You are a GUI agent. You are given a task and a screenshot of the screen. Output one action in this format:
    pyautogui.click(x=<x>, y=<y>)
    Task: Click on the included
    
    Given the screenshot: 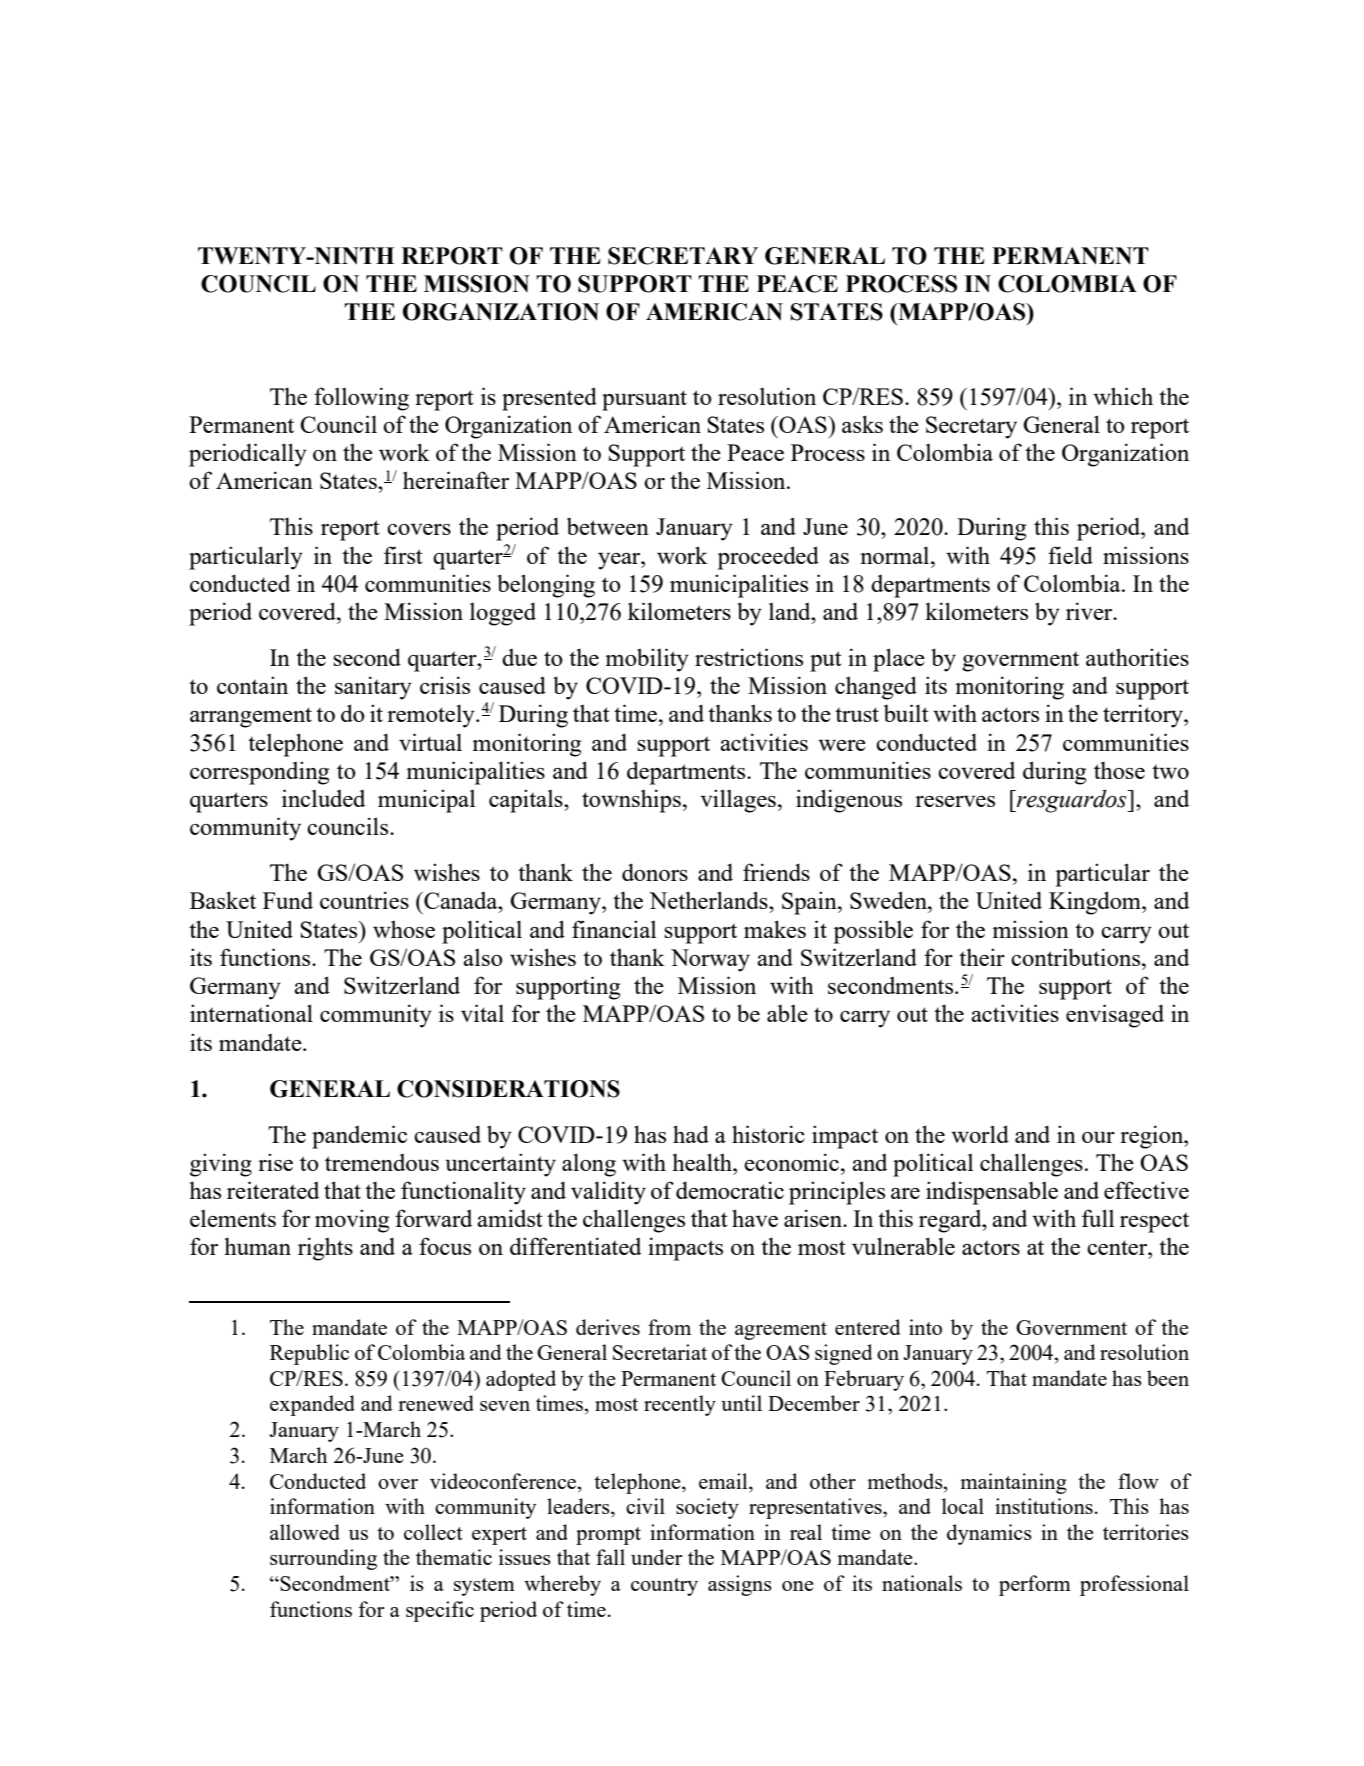 What is the action you would take?
    pyautogui.click(x=323, y=798)
